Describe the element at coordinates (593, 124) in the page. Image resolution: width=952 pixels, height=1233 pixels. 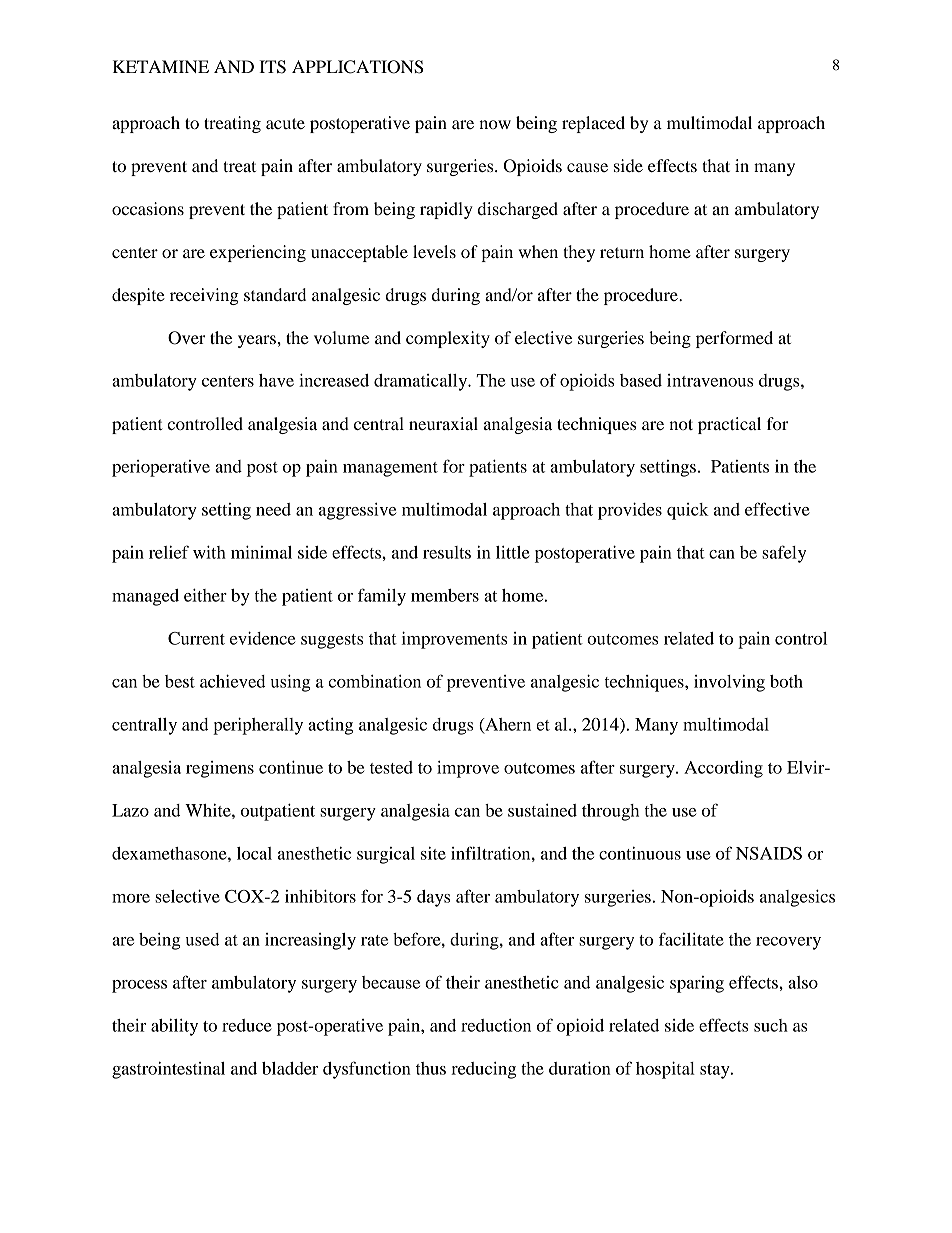
I see `replaced` at that location.
